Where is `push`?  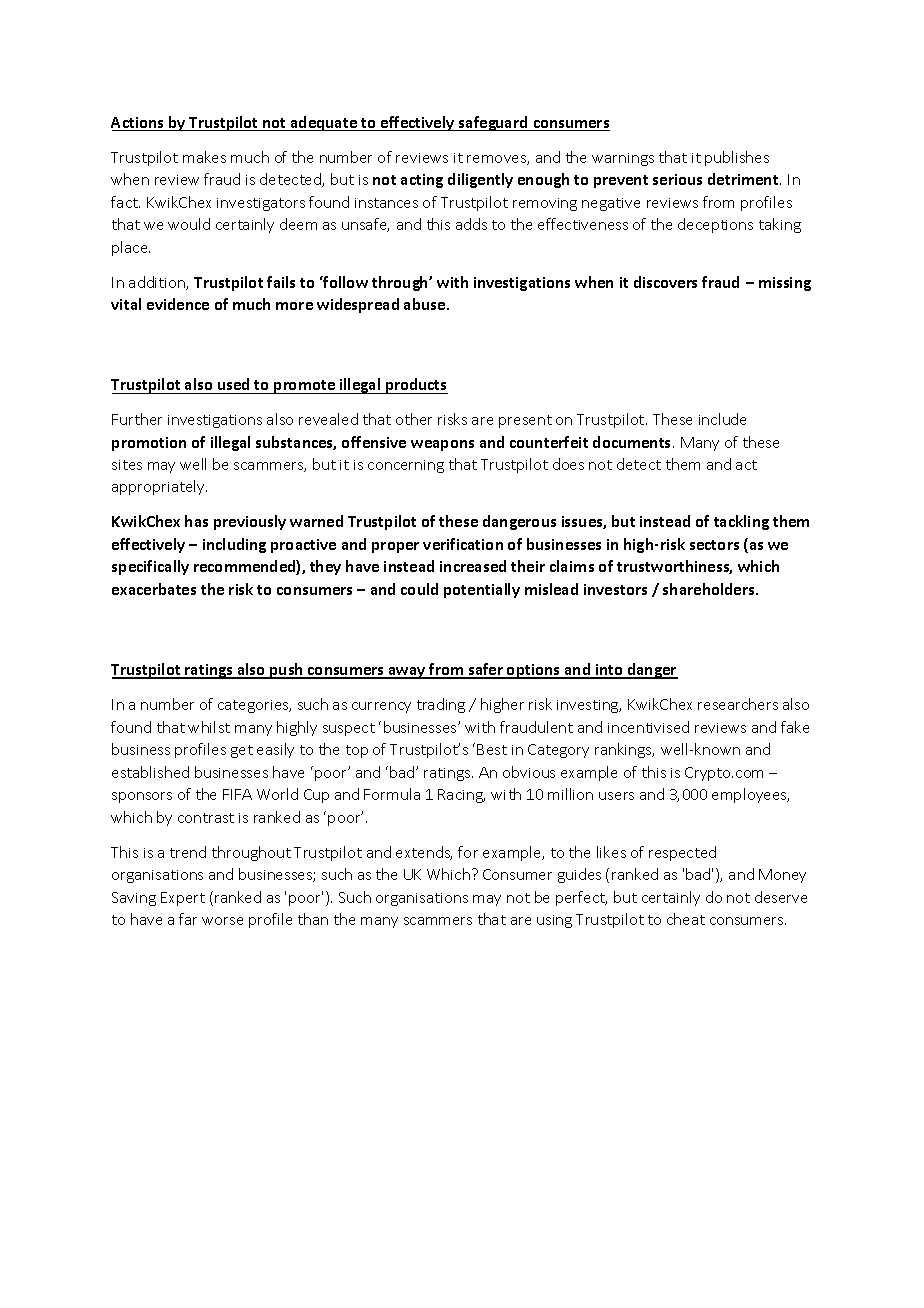
push is located at coordinates (286, 671).
